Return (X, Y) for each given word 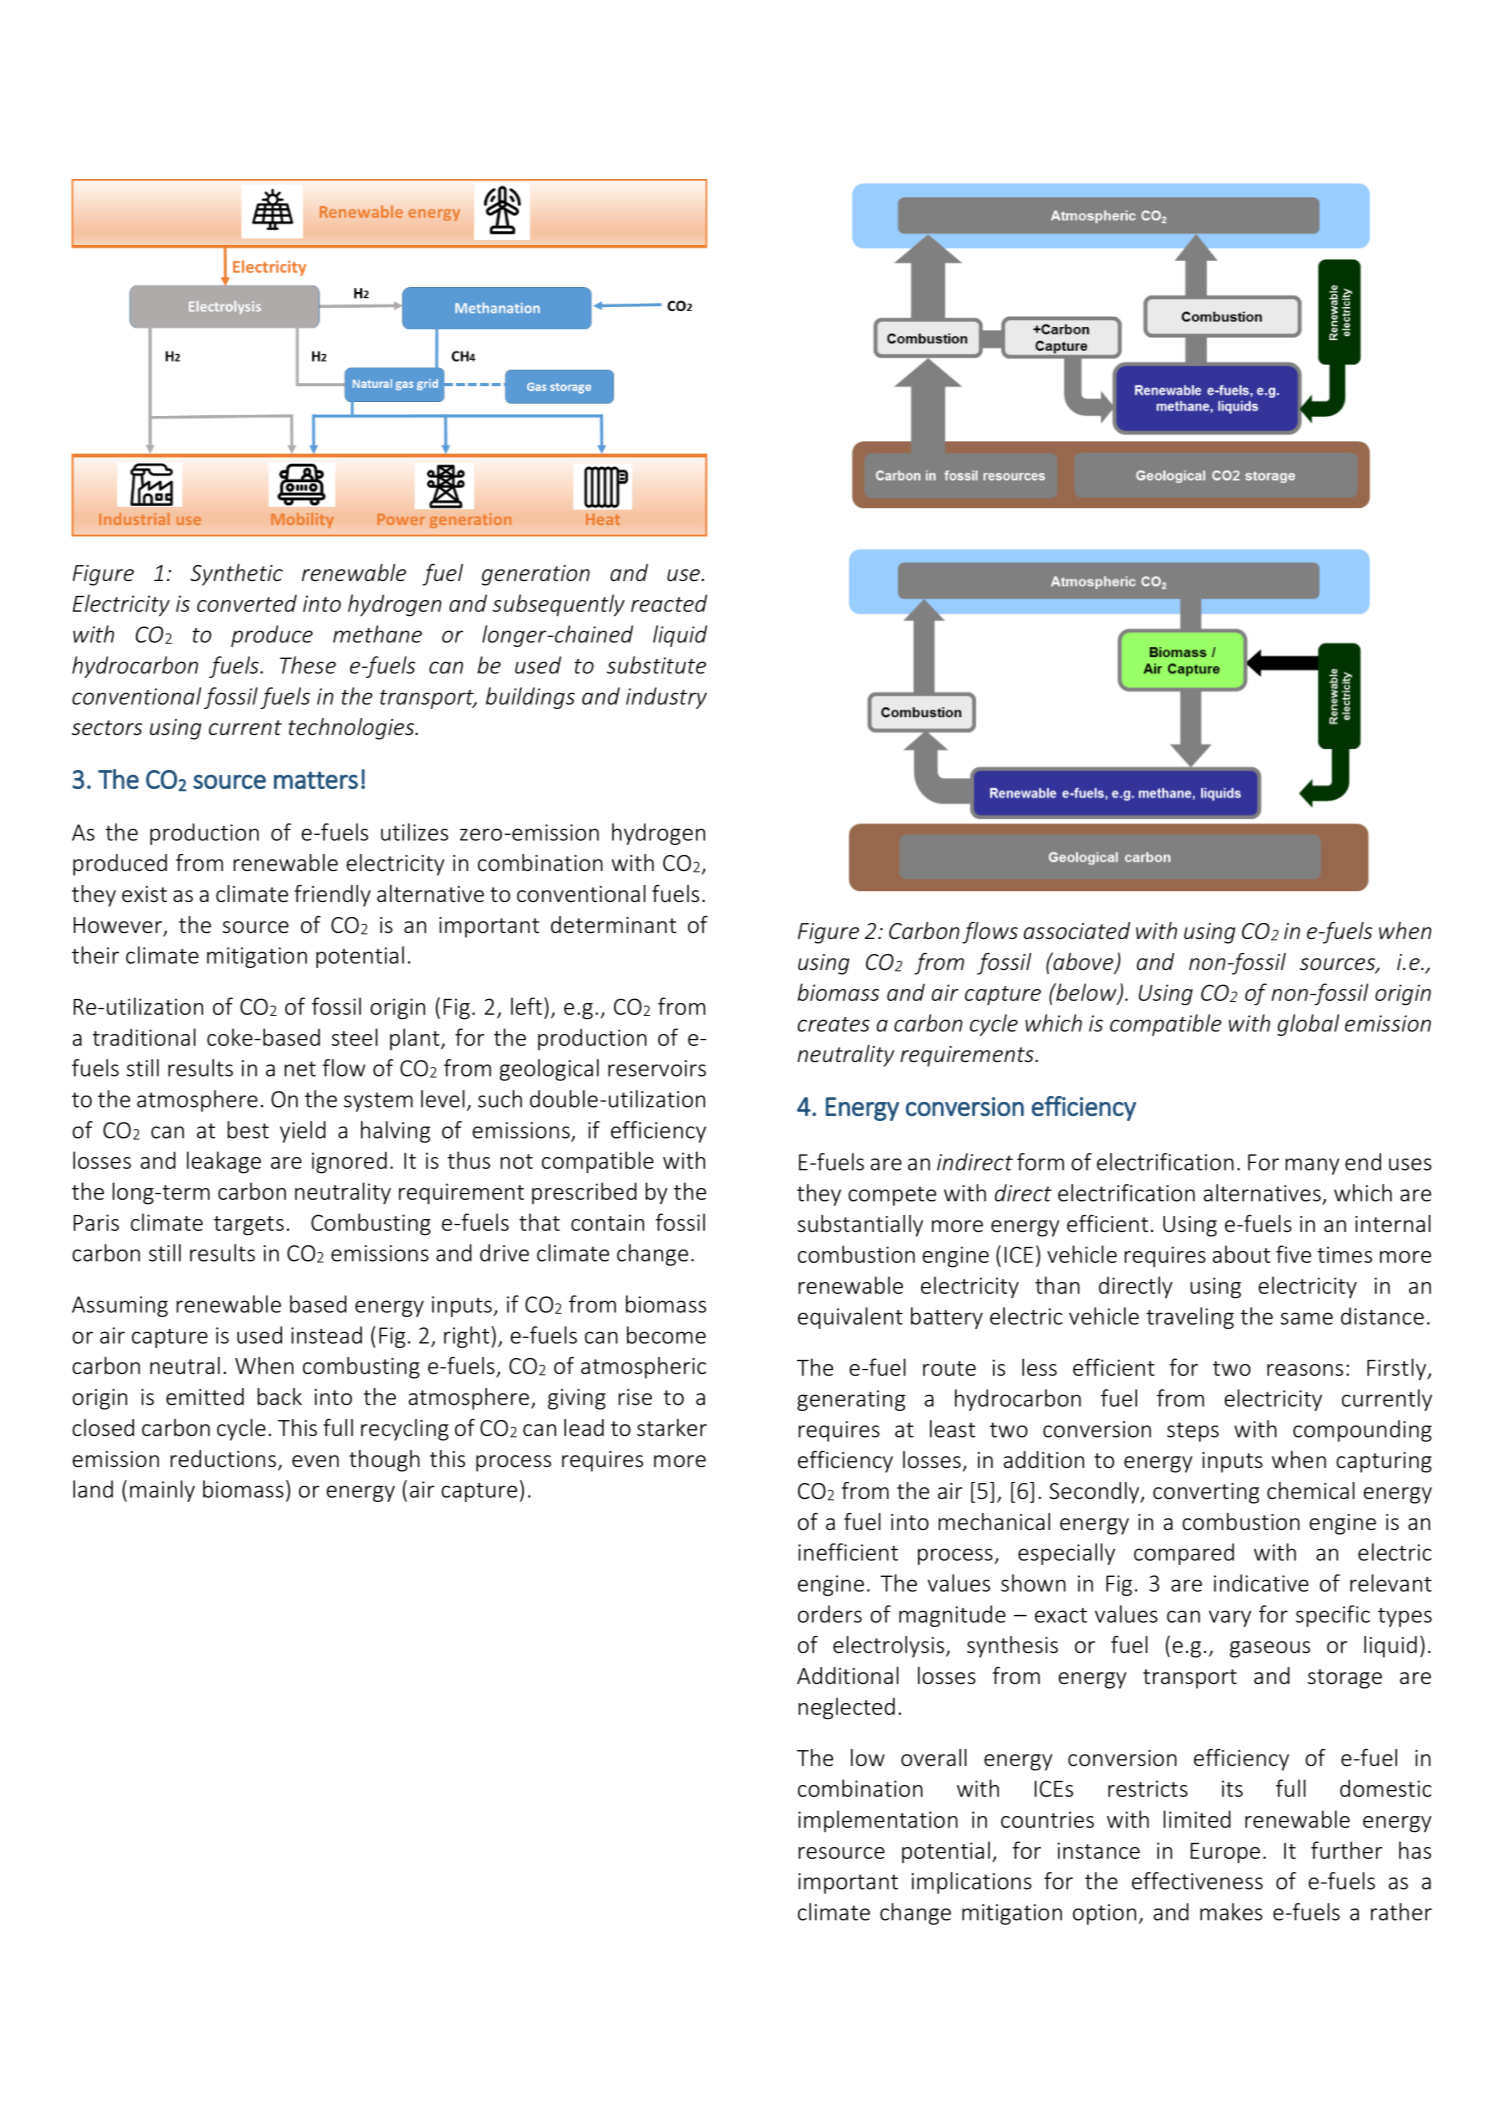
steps (1193, 1432)
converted (247, 603)
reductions (223, 1458)
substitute (656, 665)
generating (851, 1400)
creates (834, 1024)
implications (972, 1883)
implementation (878, 1821)
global (1308, 1025)
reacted (669, 603)
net (300, 1069)
